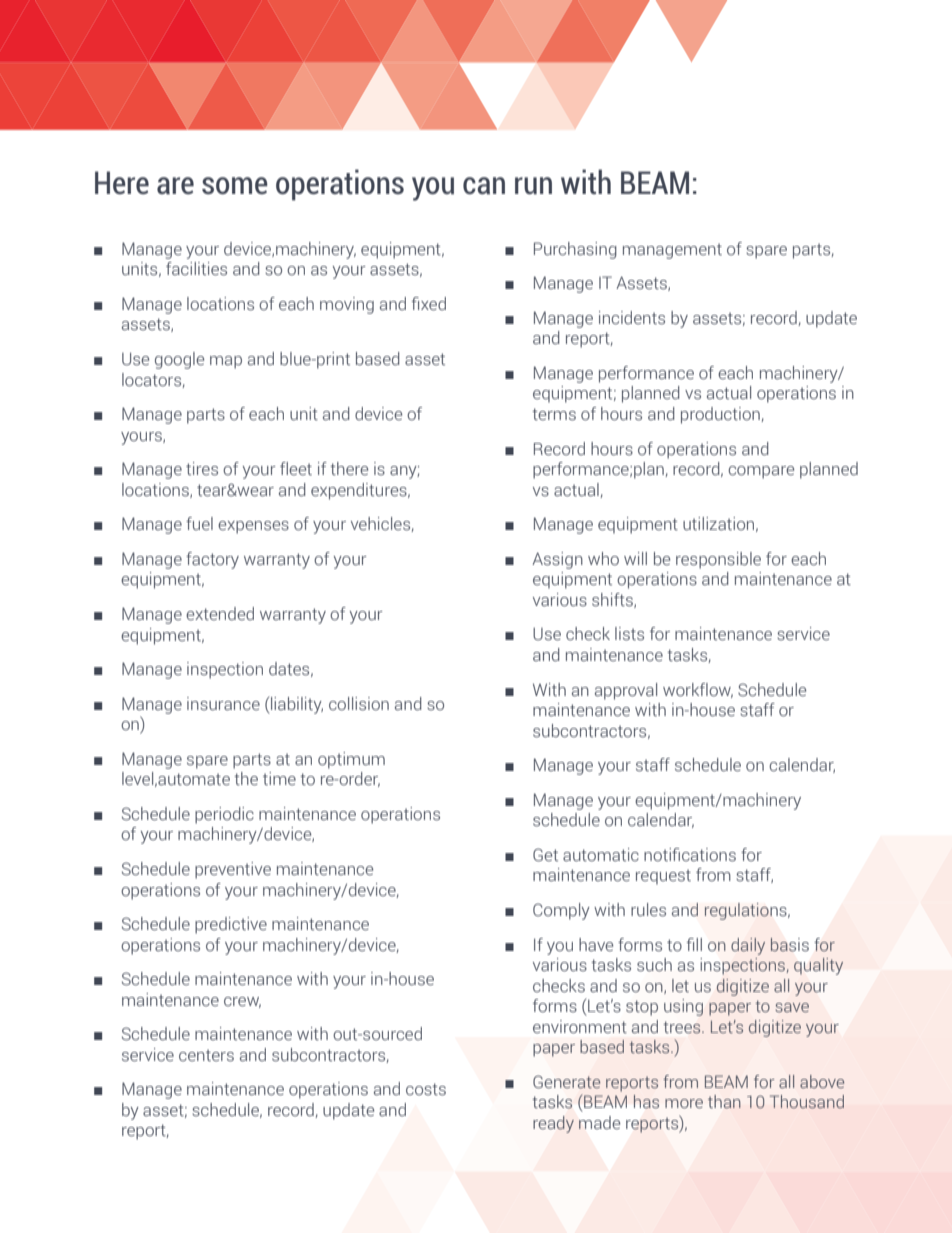 Image resolution: width=952 pixels, height=1233 pixels. I want to click on can, so click(484, 186).
